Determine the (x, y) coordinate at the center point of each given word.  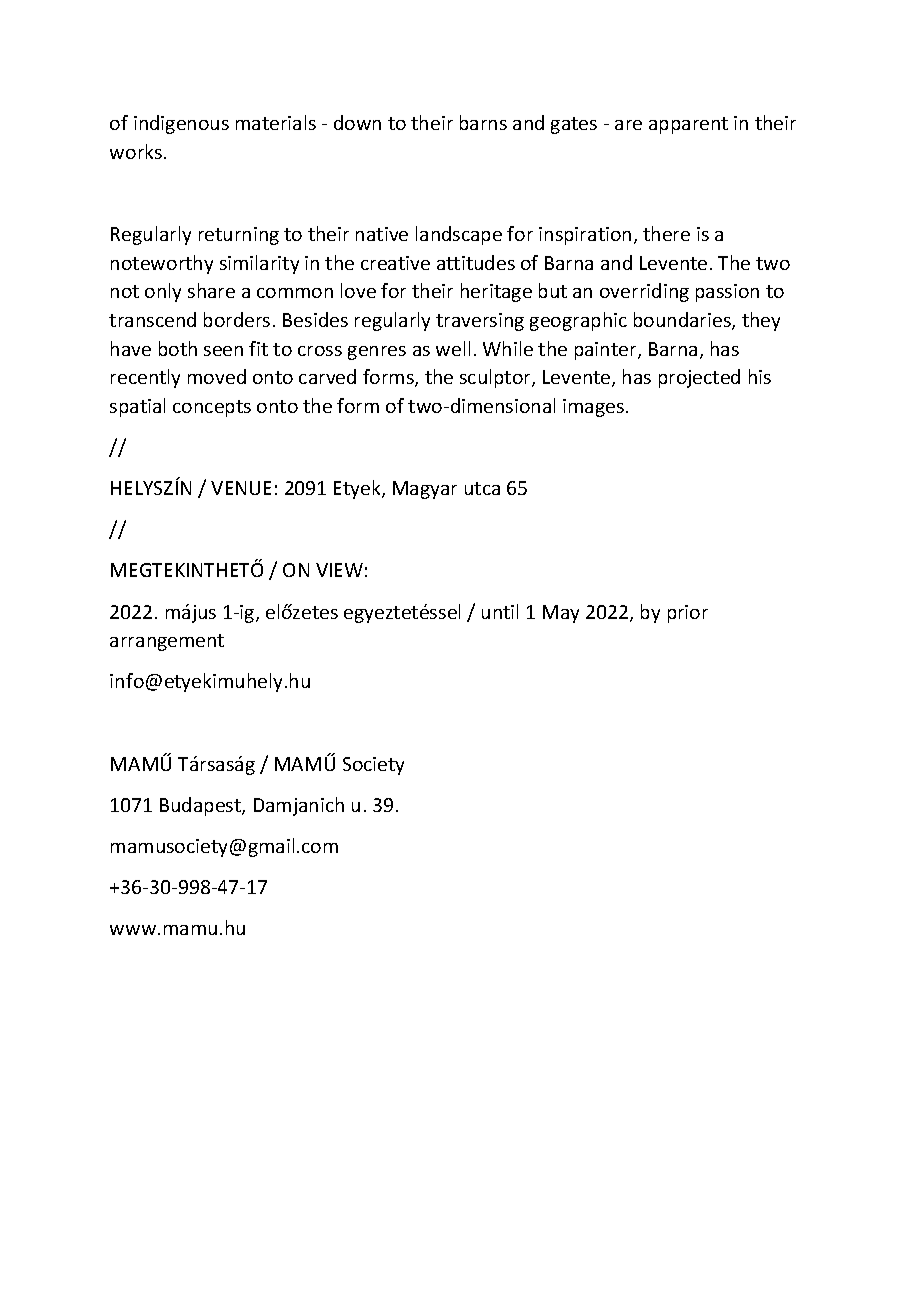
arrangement (167, 642)
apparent (688, 125)
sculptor (496, 378)
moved (217, 376)
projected (699, 378)
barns (483, 122)
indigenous (181, 124)
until (500, 611)
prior (688, 614)
